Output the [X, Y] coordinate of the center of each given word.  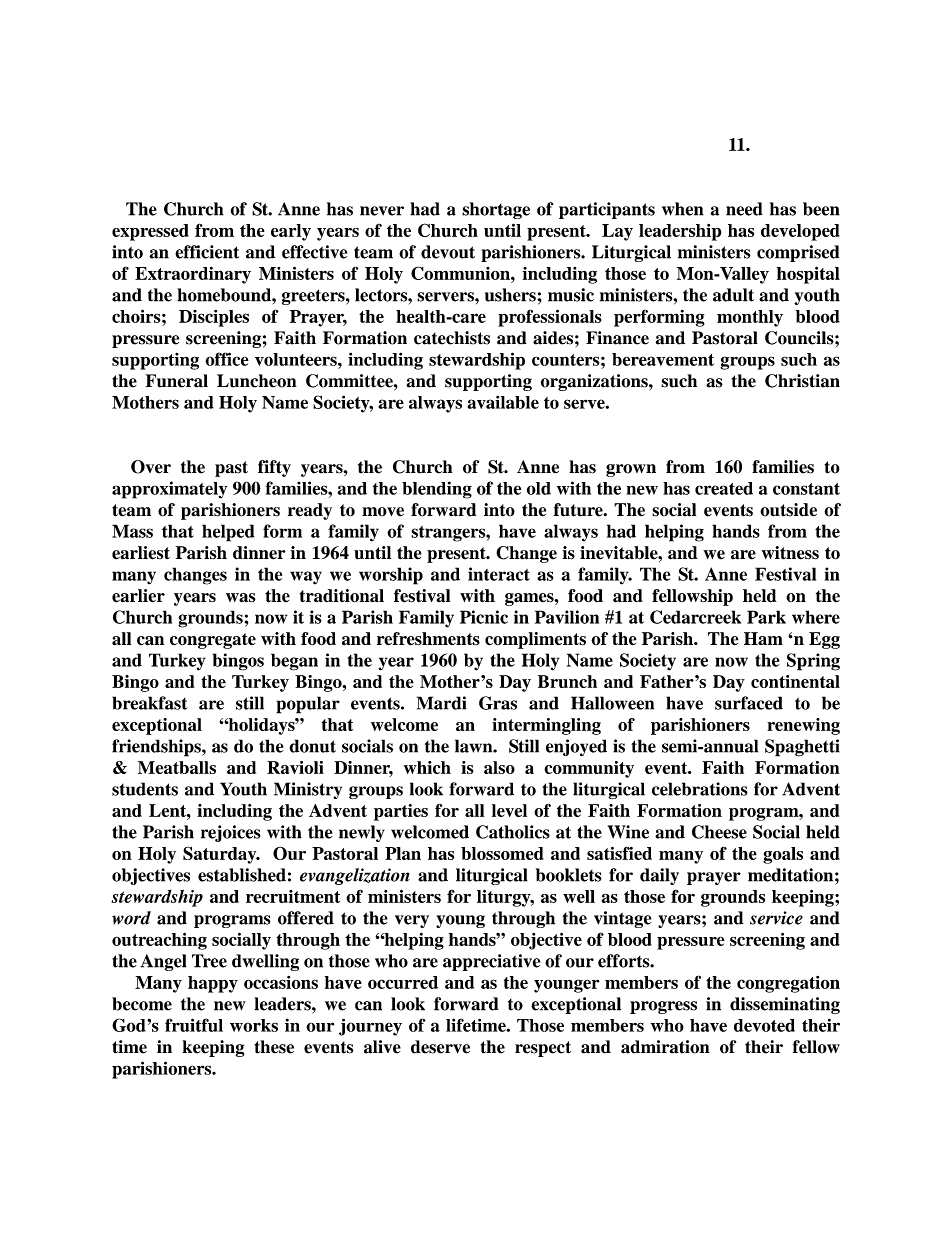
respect [543, 1049]
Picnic [484, 617]
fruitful [194, 1025]
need [744, 209]
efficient [207, 252]
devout [448, 252]
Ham [763, 638]
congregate [213, 641]
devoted [764, 1025]
